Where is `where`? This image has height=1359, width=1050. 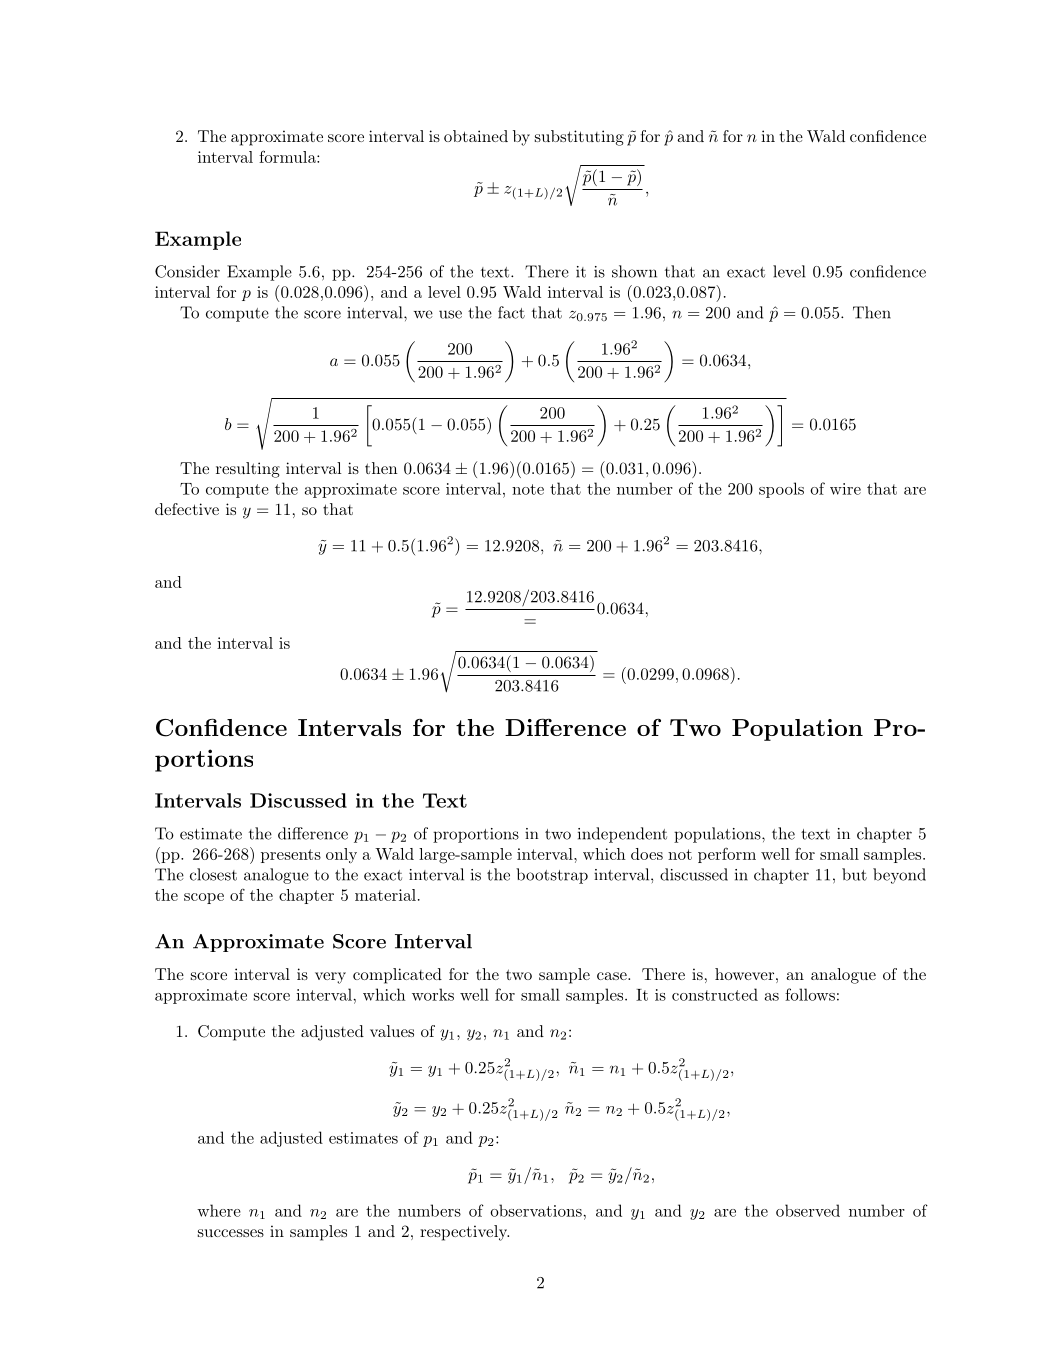 where is located at coordinates (219, 1210).
